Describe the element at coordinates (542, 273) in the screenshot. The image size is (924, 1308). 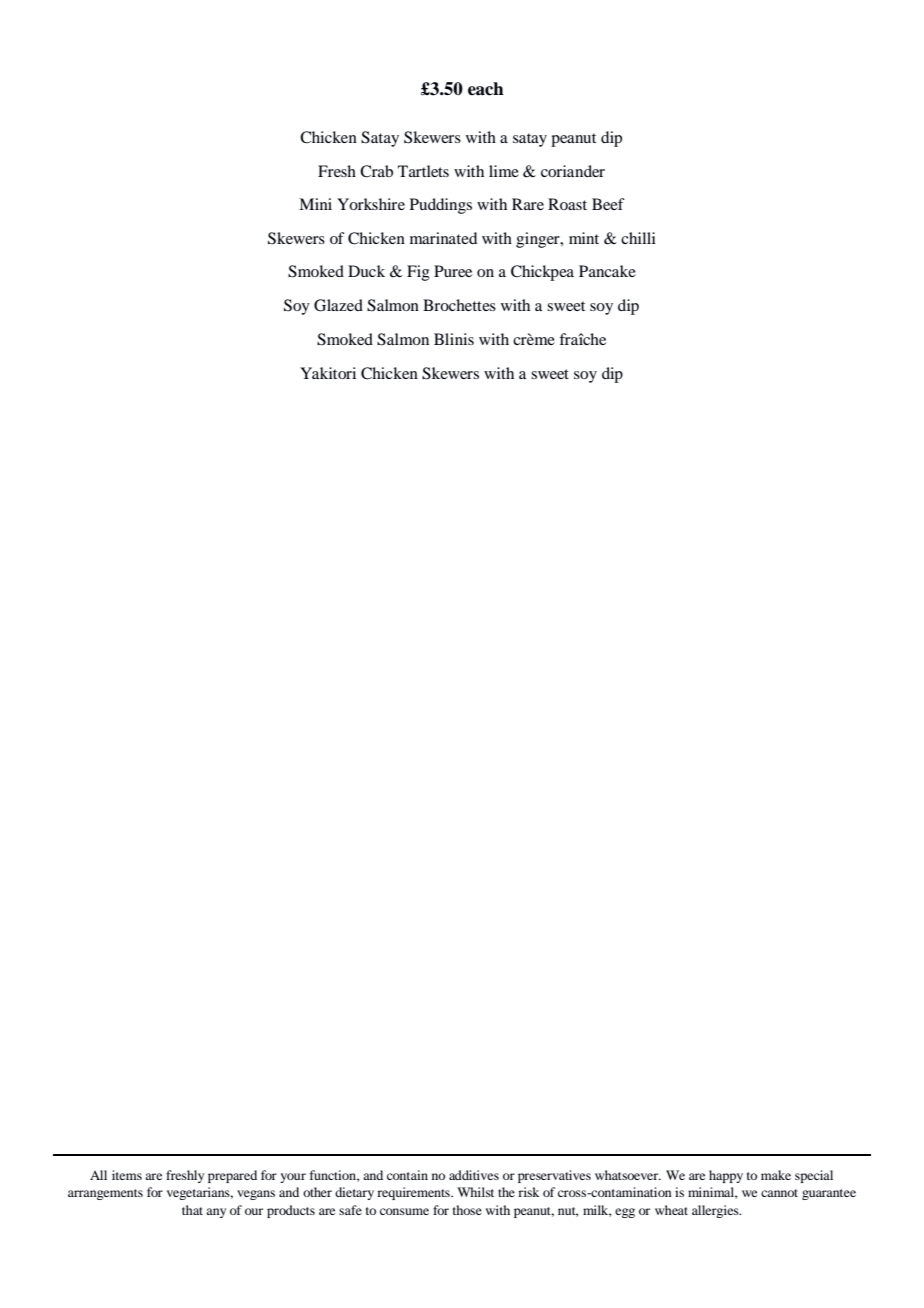
I see `Chickpea` at that location.
